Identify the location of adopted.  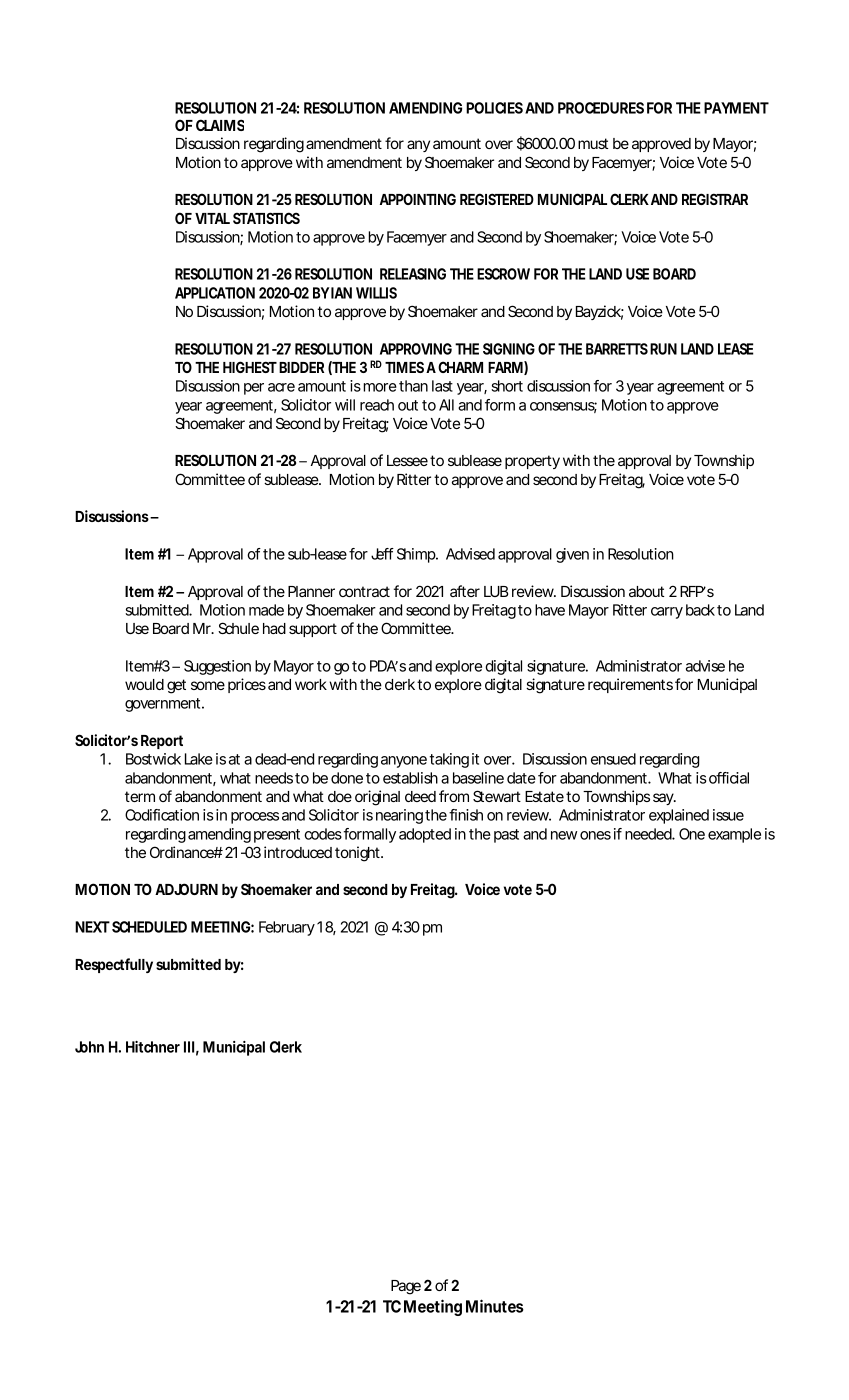
(425, 835).
